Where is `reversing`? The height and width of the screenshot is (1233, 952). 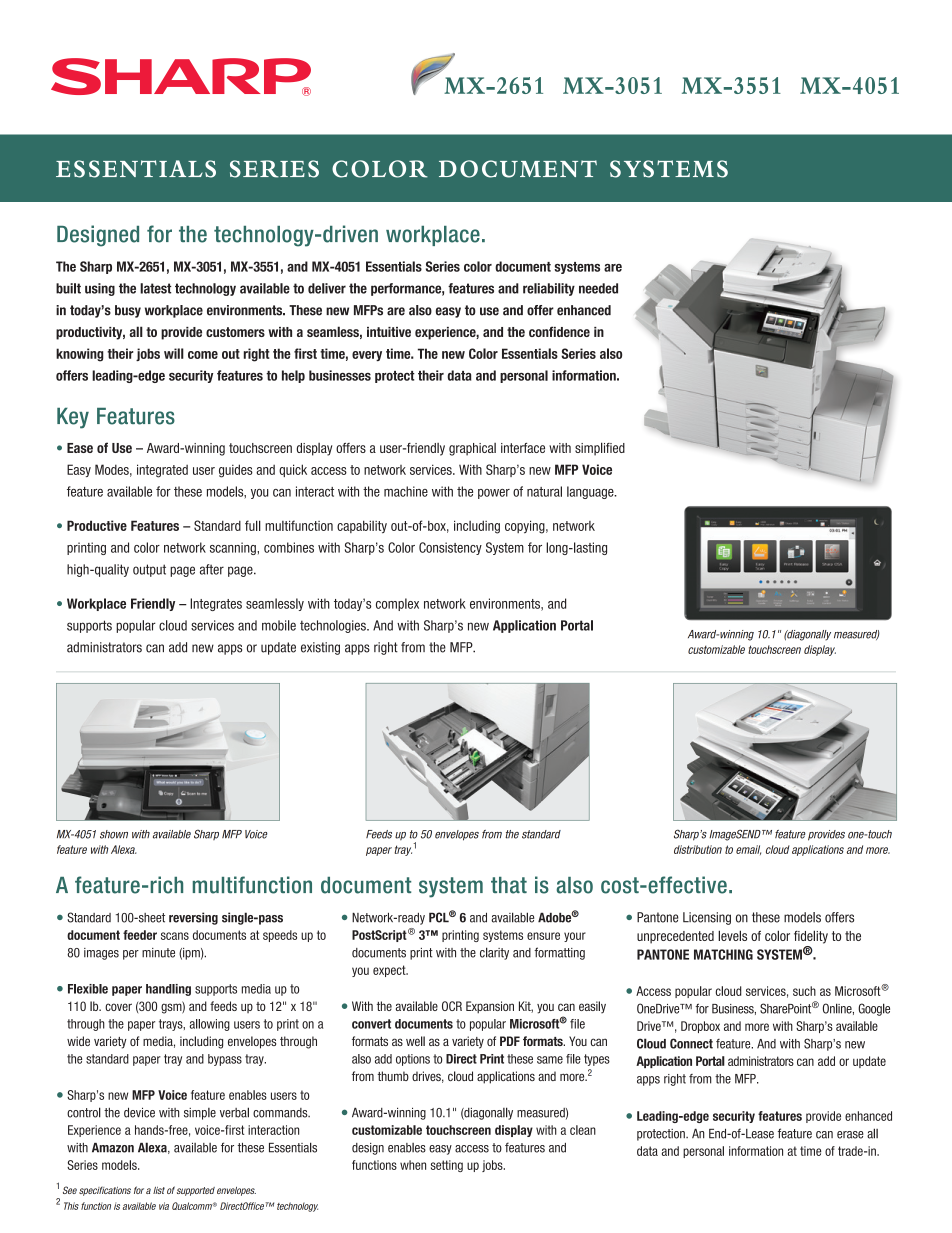
reversing is located at coordinates (193, 918).
